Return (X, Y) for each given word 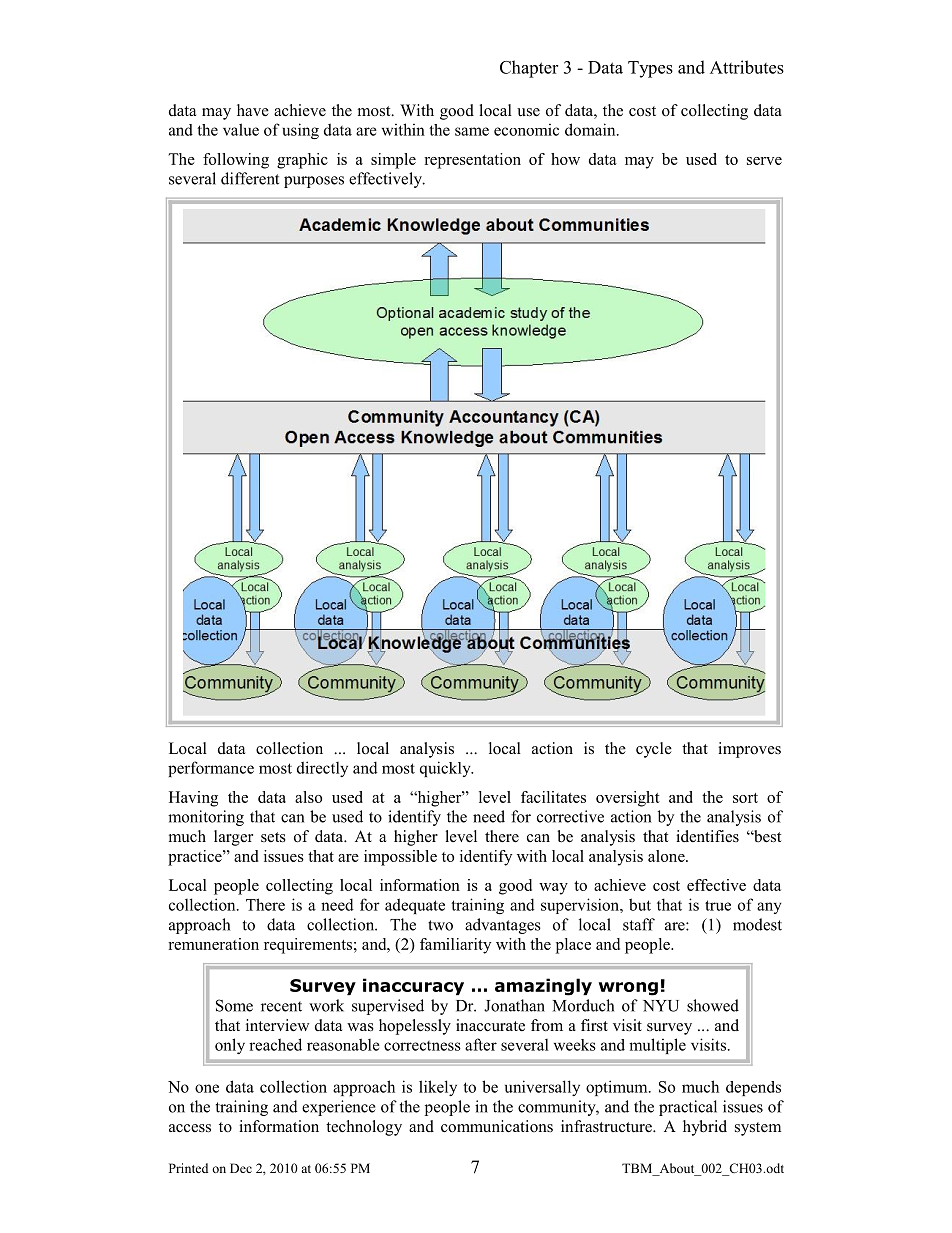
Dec (241, 1168)
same (472, 131)
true (718, 905)
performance (211, 769)
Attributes (747, 67)
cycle (654, 750)
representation (472, 161)
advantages (503, 926)
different (250, 178)
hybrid (705, 1128)
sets (273, 837)
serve (764, 161)
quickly (446, 769)
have (253, 110)
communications (497, 1126)
